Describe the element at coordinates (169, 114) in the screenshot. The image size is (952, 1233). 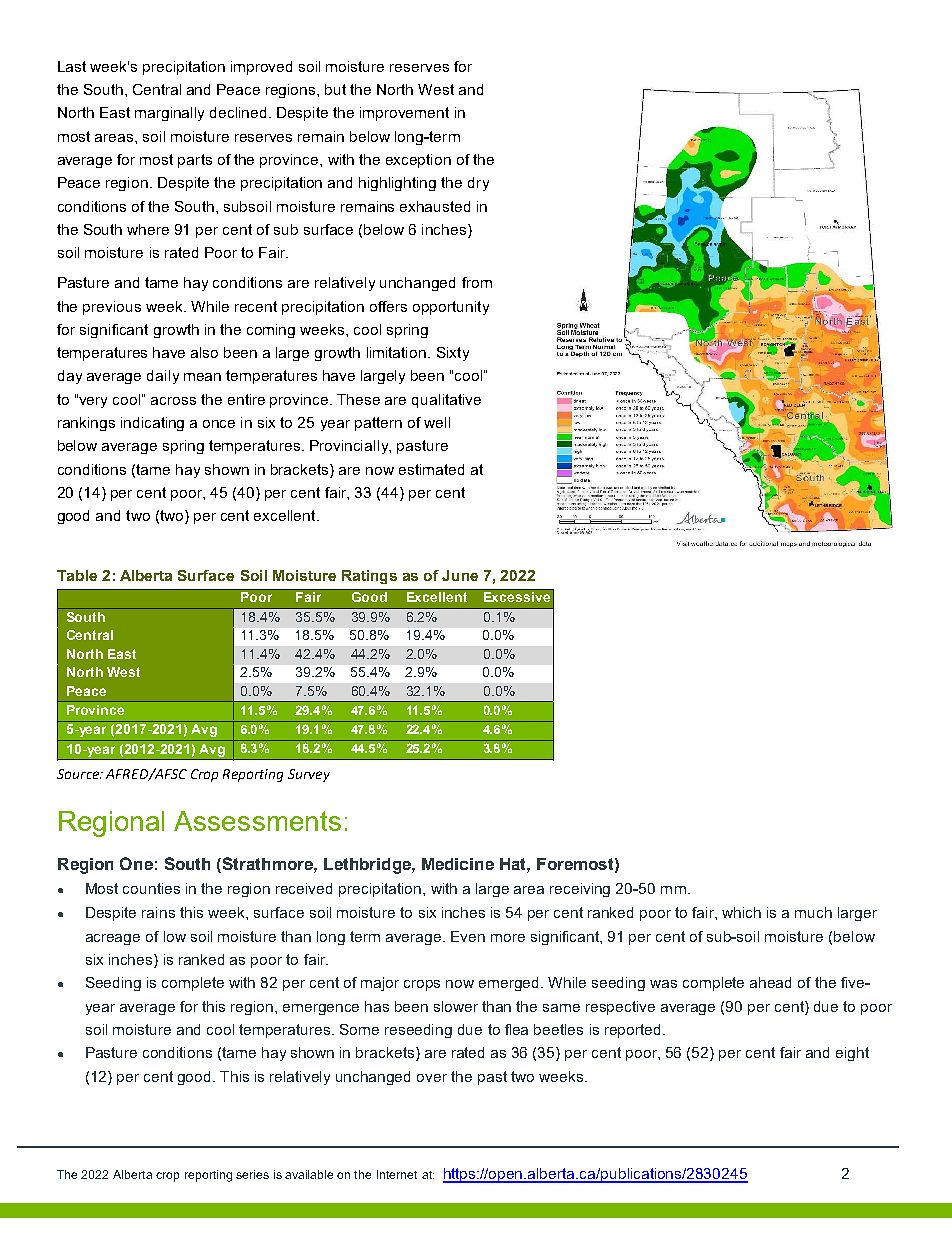
I see `marginally` at that location.
